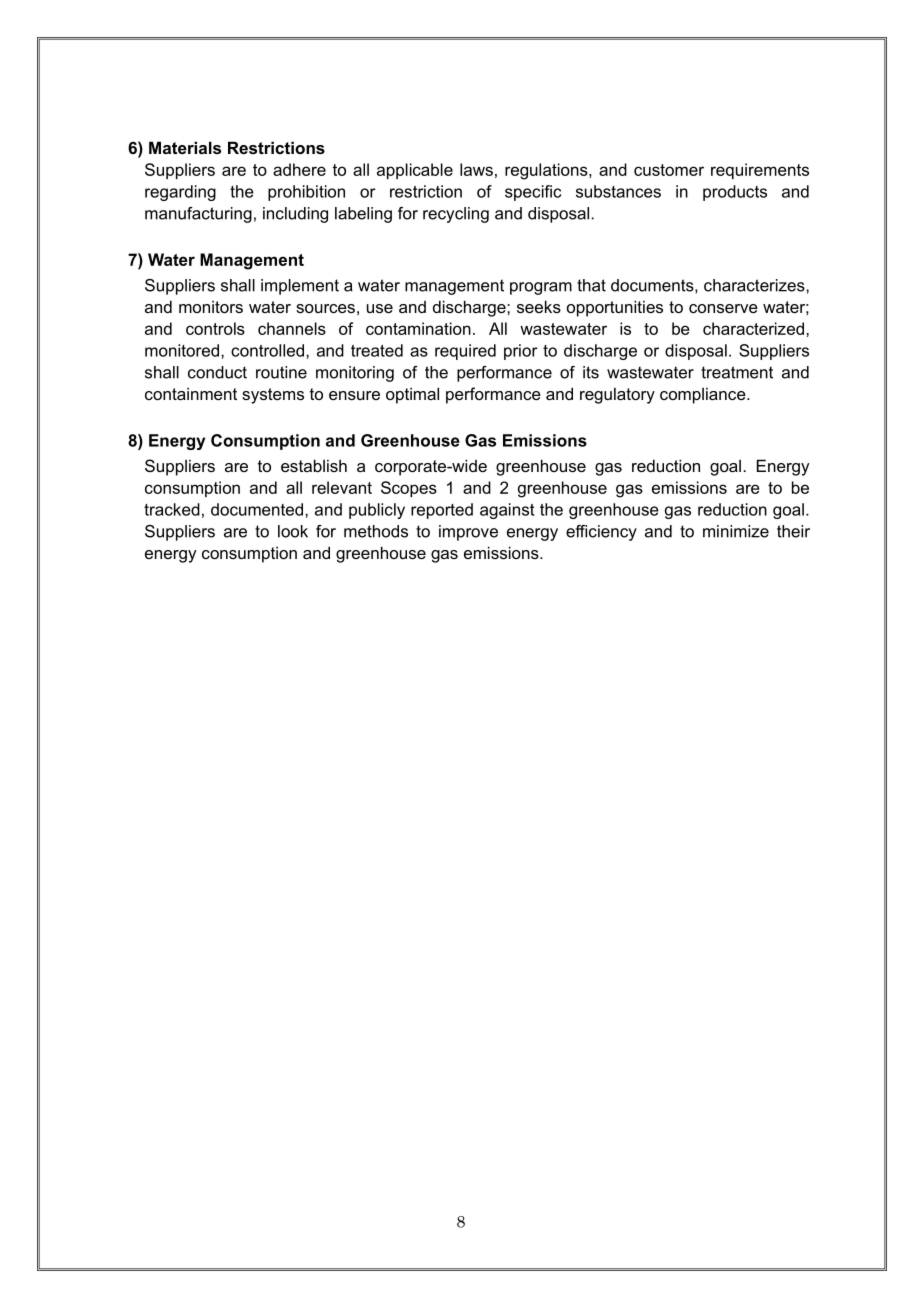  What do you see at coordinates (468, 533) in the screenshot?
I see `improve` at bounding box center [468, 533].
